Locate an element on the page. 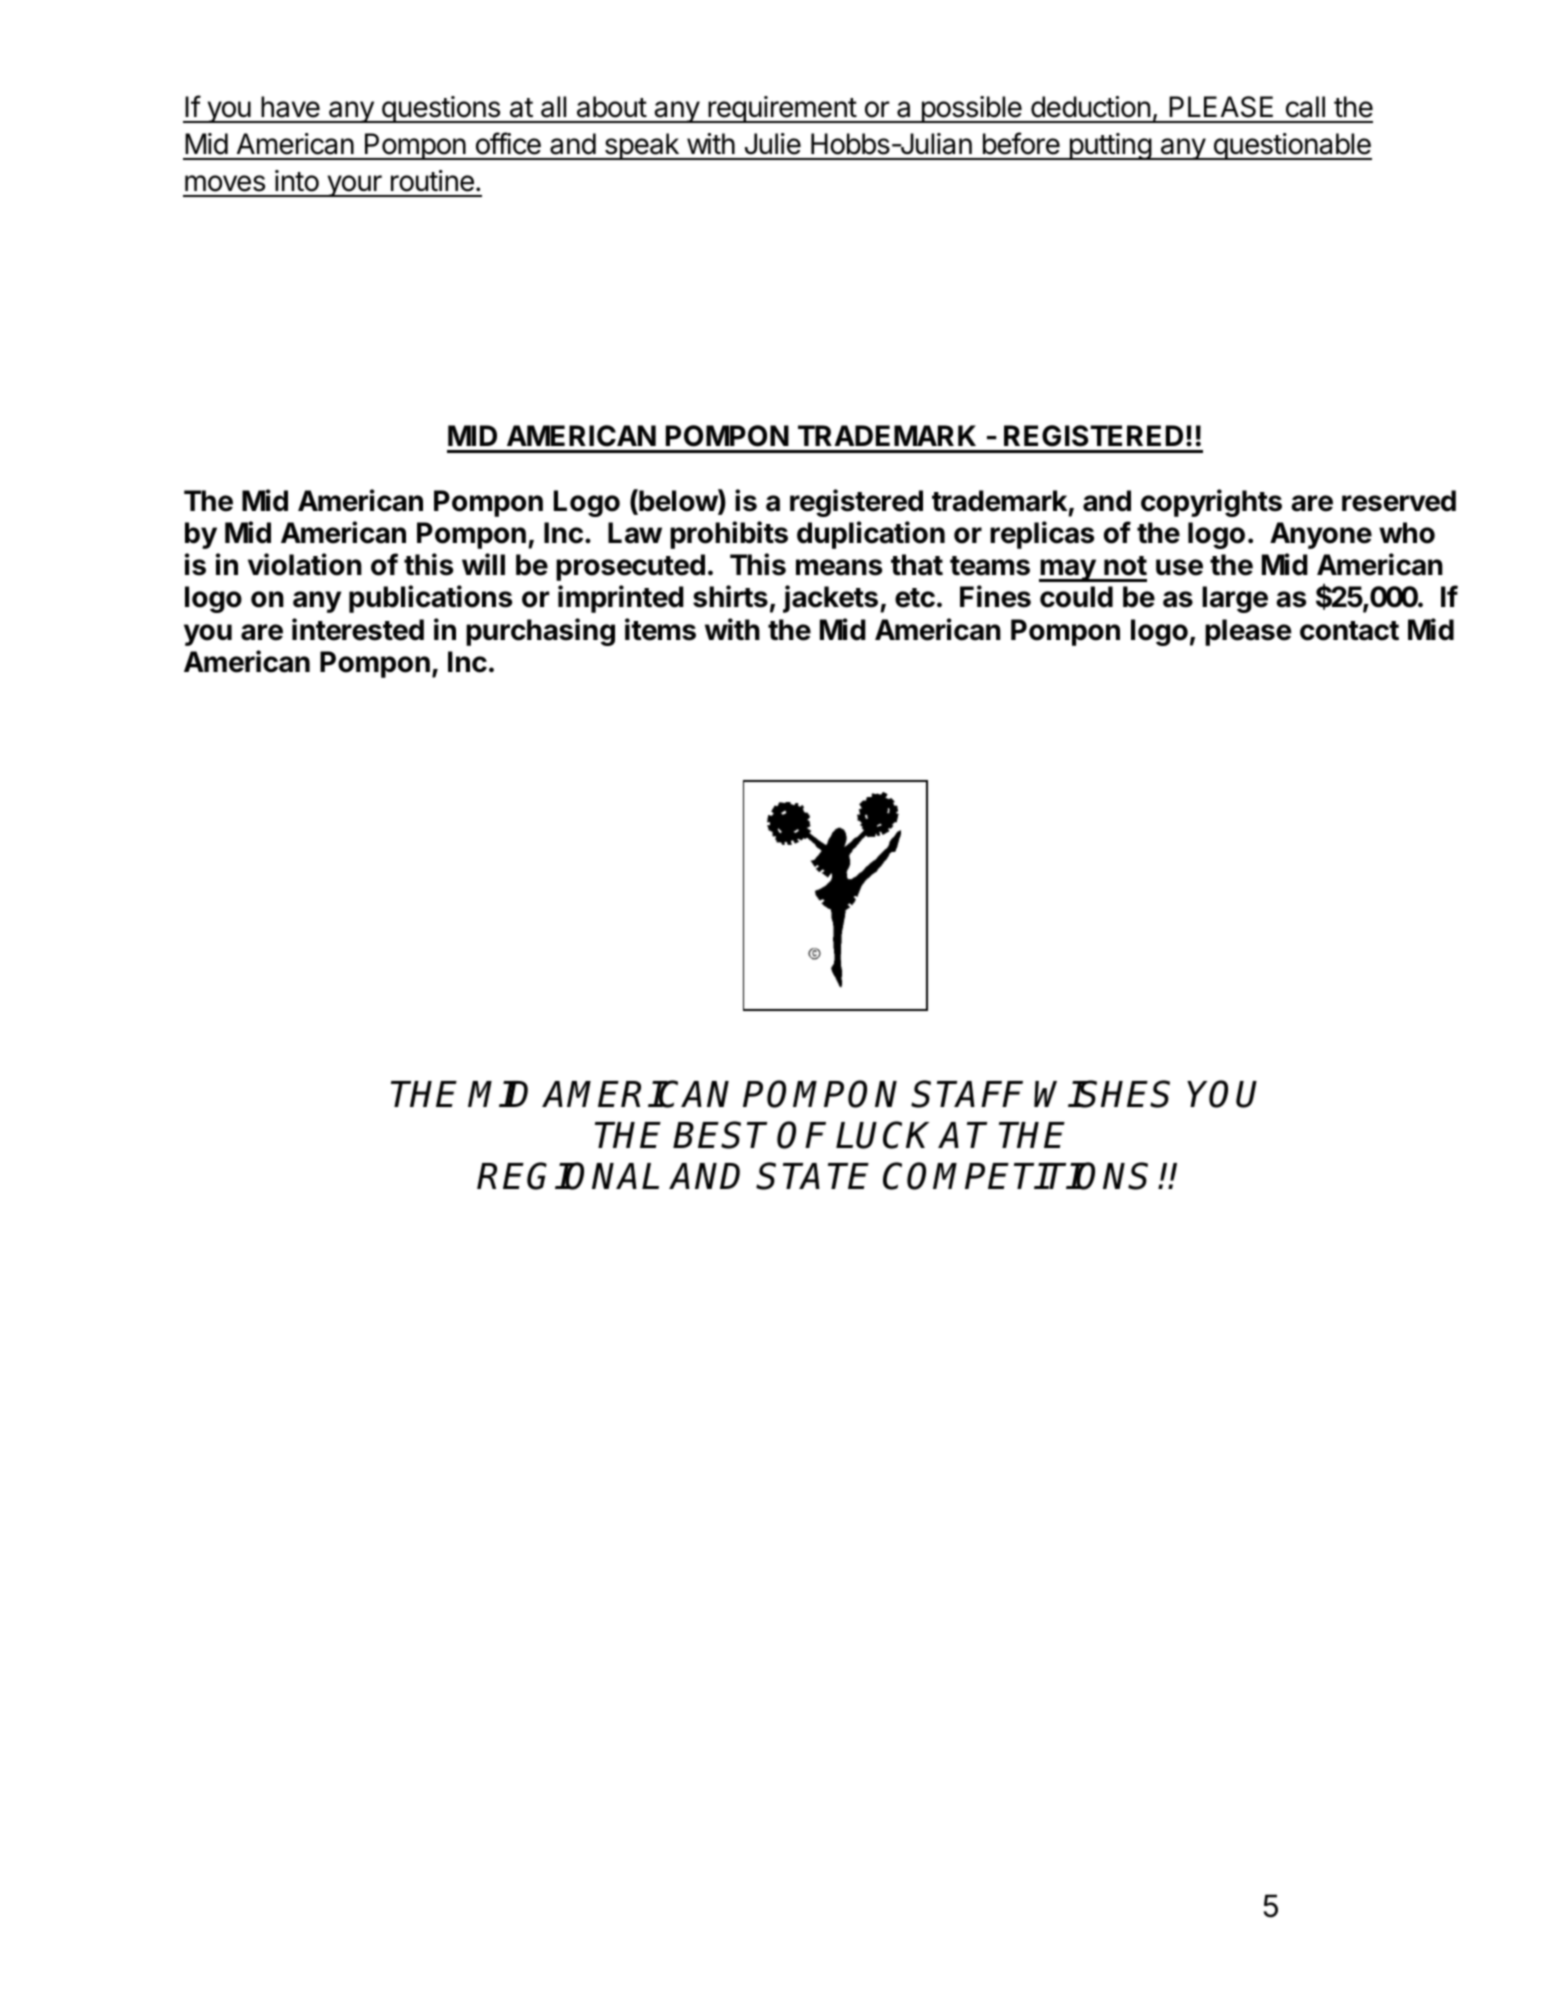 Image resolution: width=1558 pixels, height=2016 pixels. questions is located at coordinates (440, 109).
